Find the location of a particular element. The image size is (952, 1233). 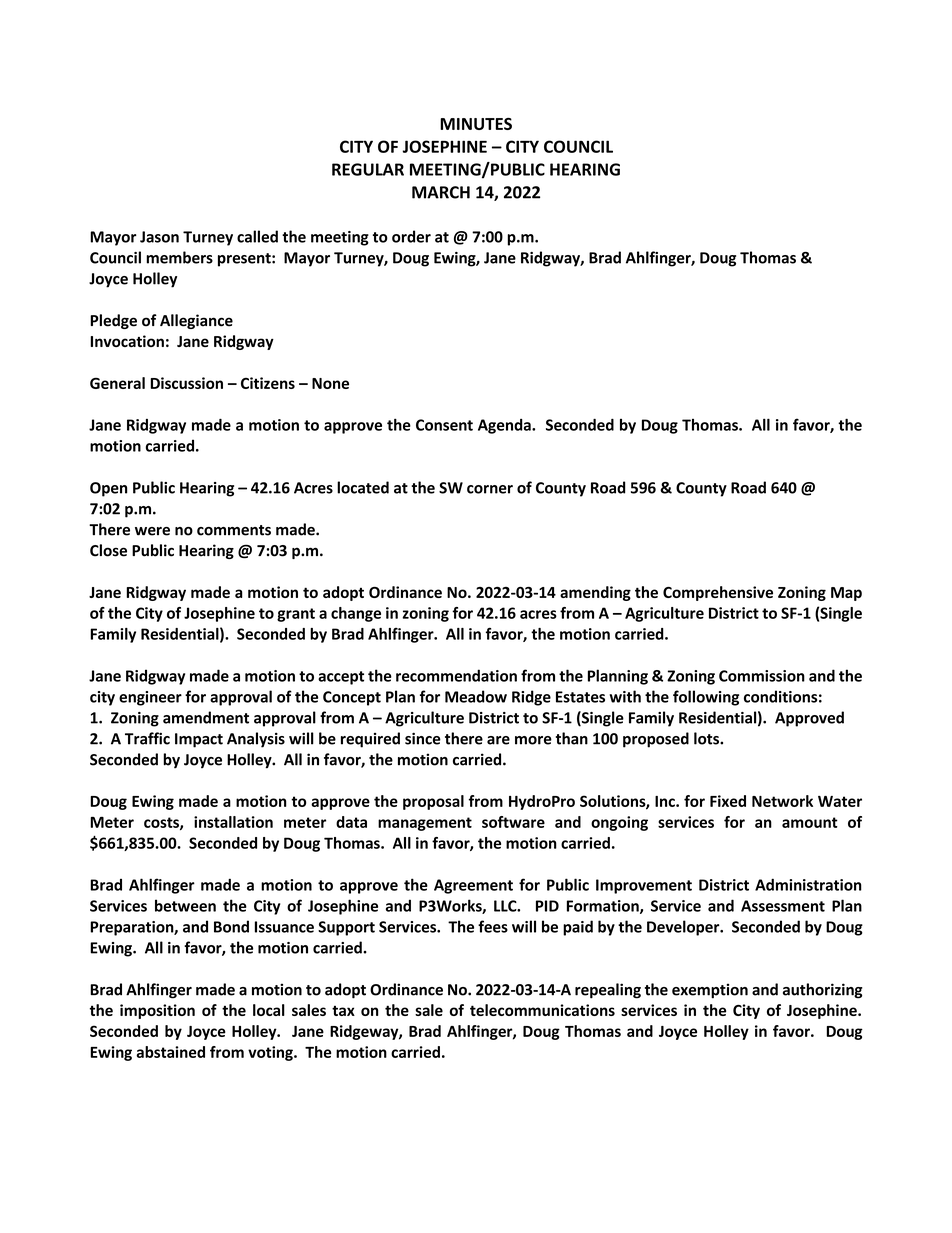

Jason is located at coordinates (159, 237).
